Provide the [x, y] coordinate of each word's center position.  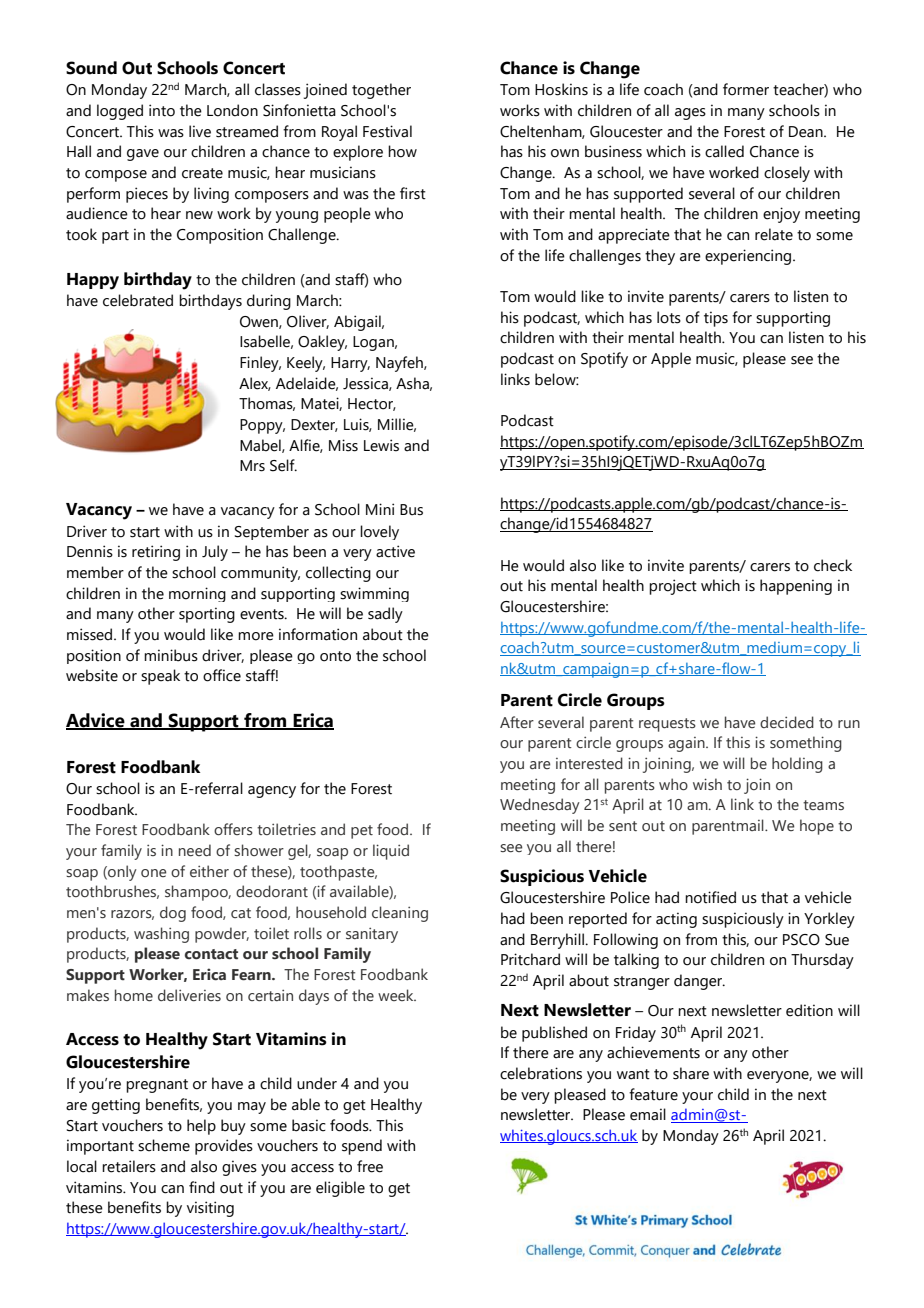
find [202, 1187]
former [746, 89]
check [833, 565]
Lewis [381, 445]
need [195, 850]
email [648, 1114]
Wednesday [540, 806]
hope [817, 827]
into [162, 110]
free [370, 1166]
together [381, 91]
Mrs [252, 466]
